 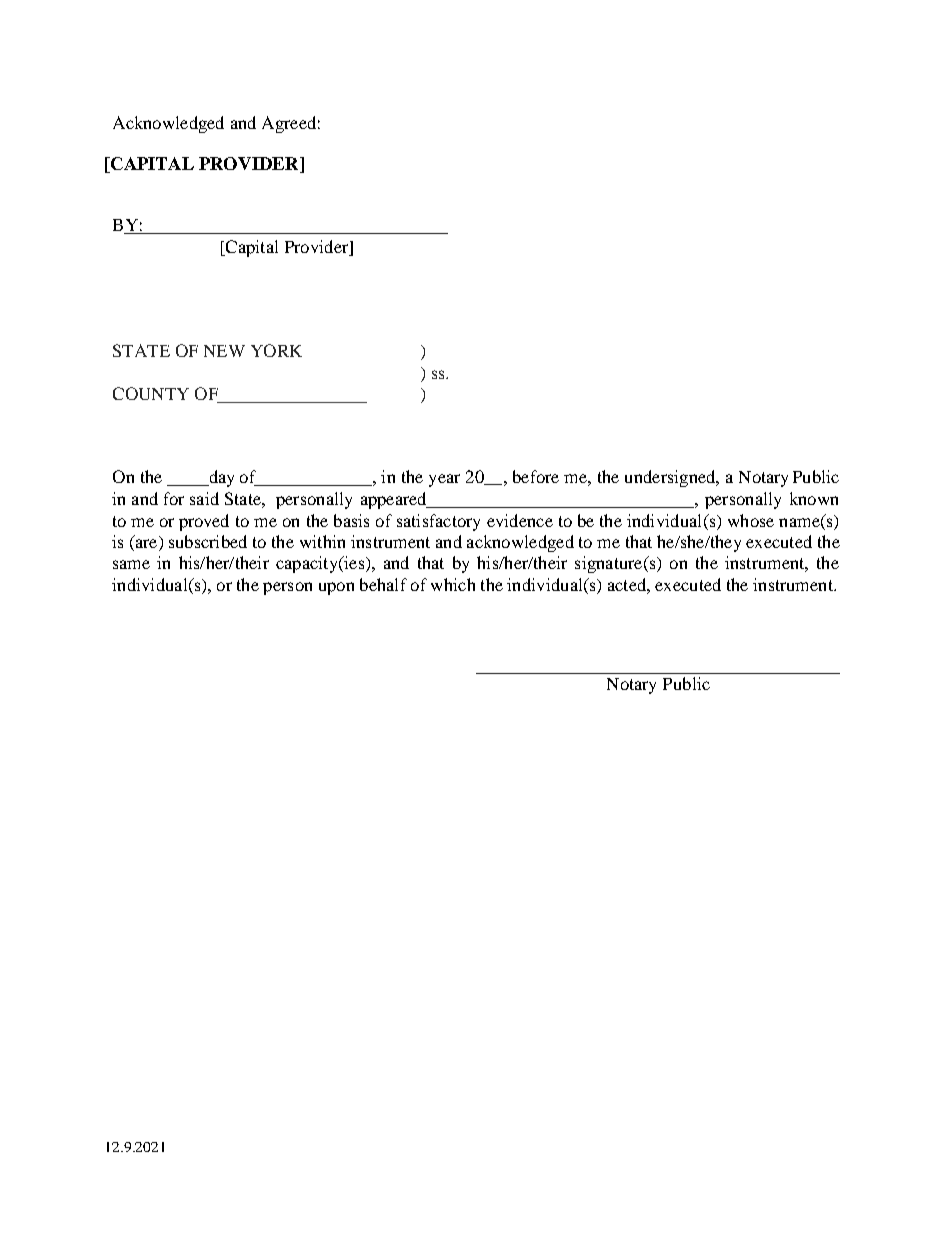 I want to click on before, so click(x=536, y=476).
